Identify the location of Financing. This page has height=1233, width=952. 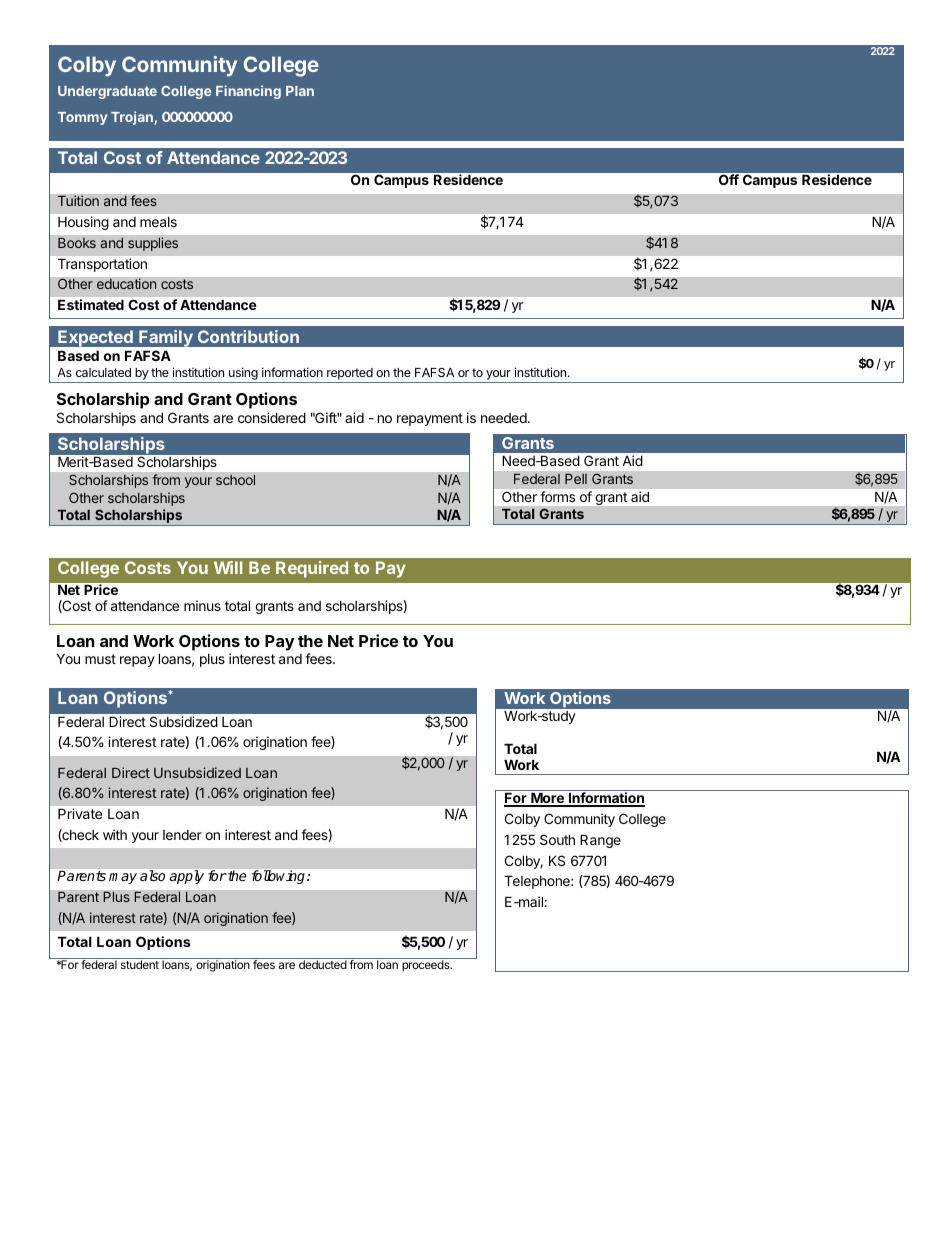
(248, 92).
